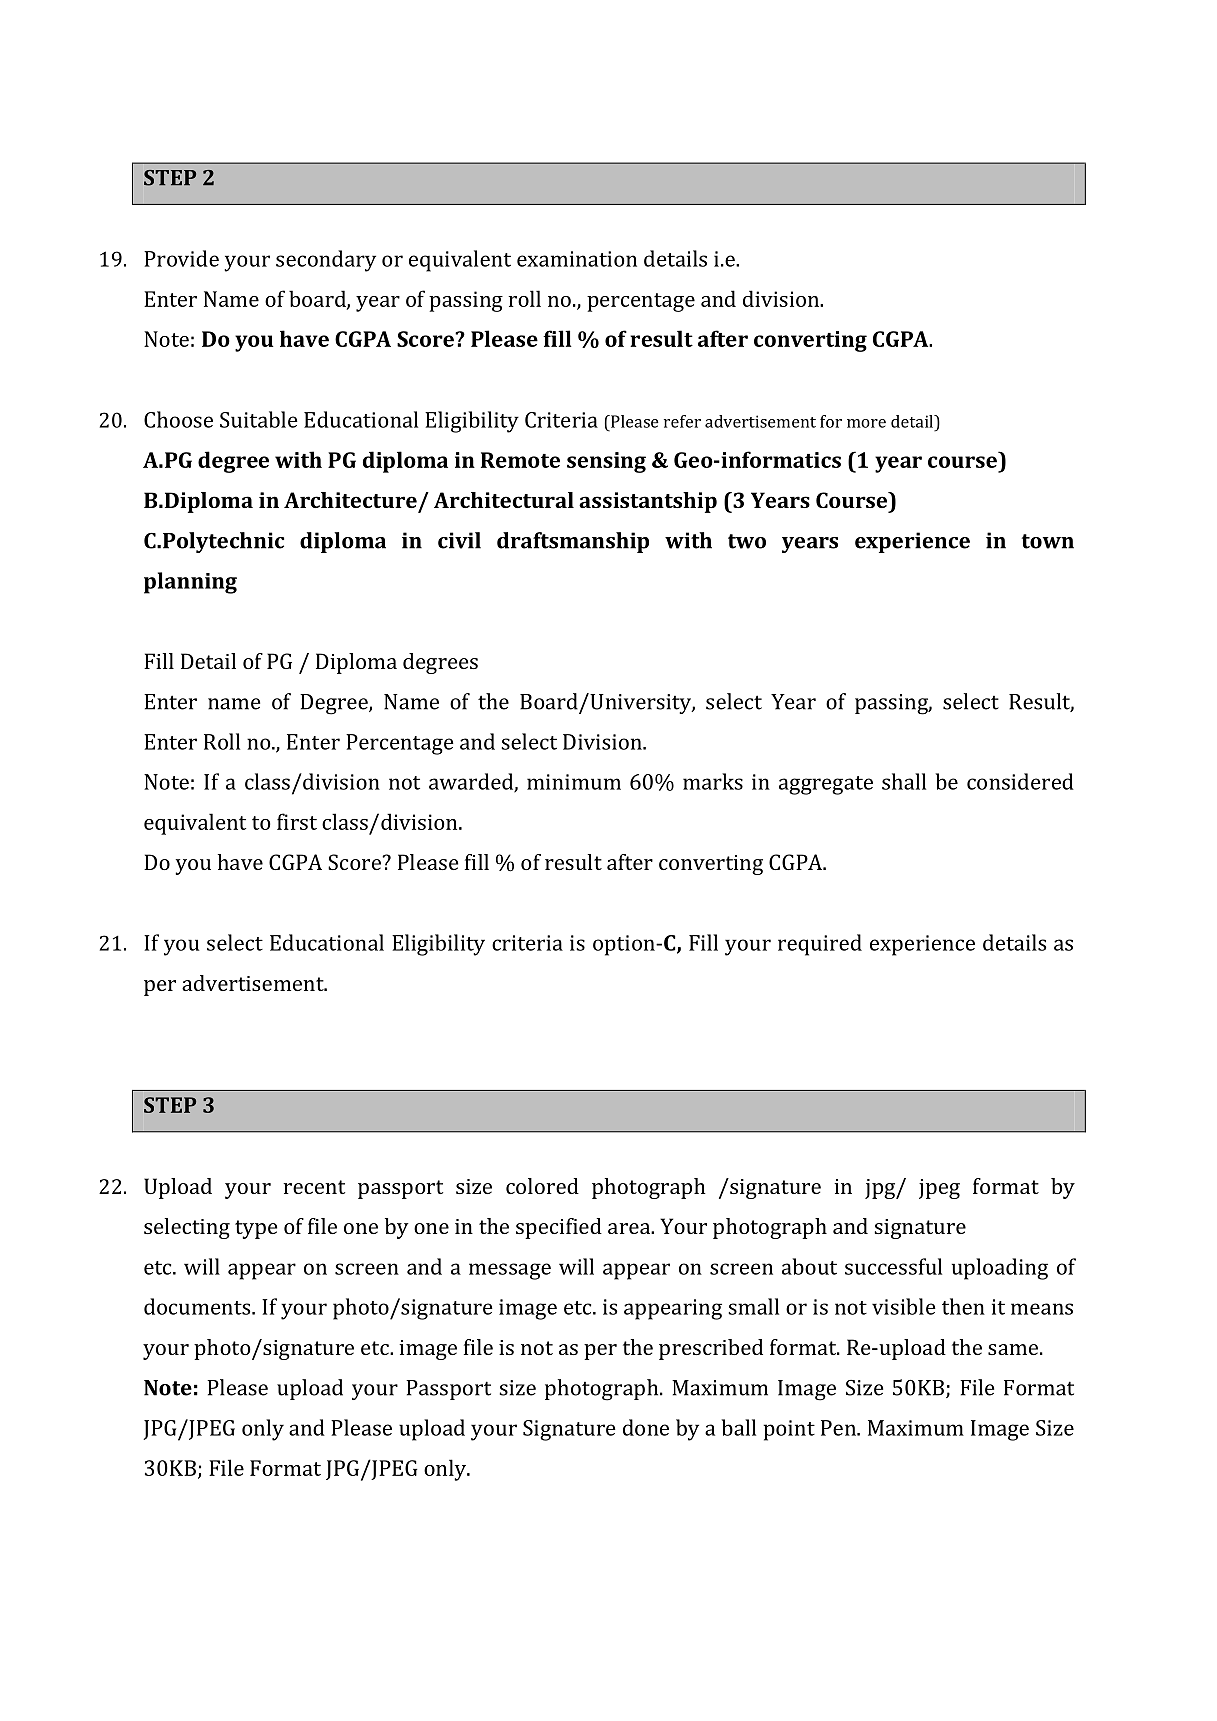 This document has height=1721, width=1217. Describe the element at coordinates (574, 782) in the document. I see `minimum` at that location.
